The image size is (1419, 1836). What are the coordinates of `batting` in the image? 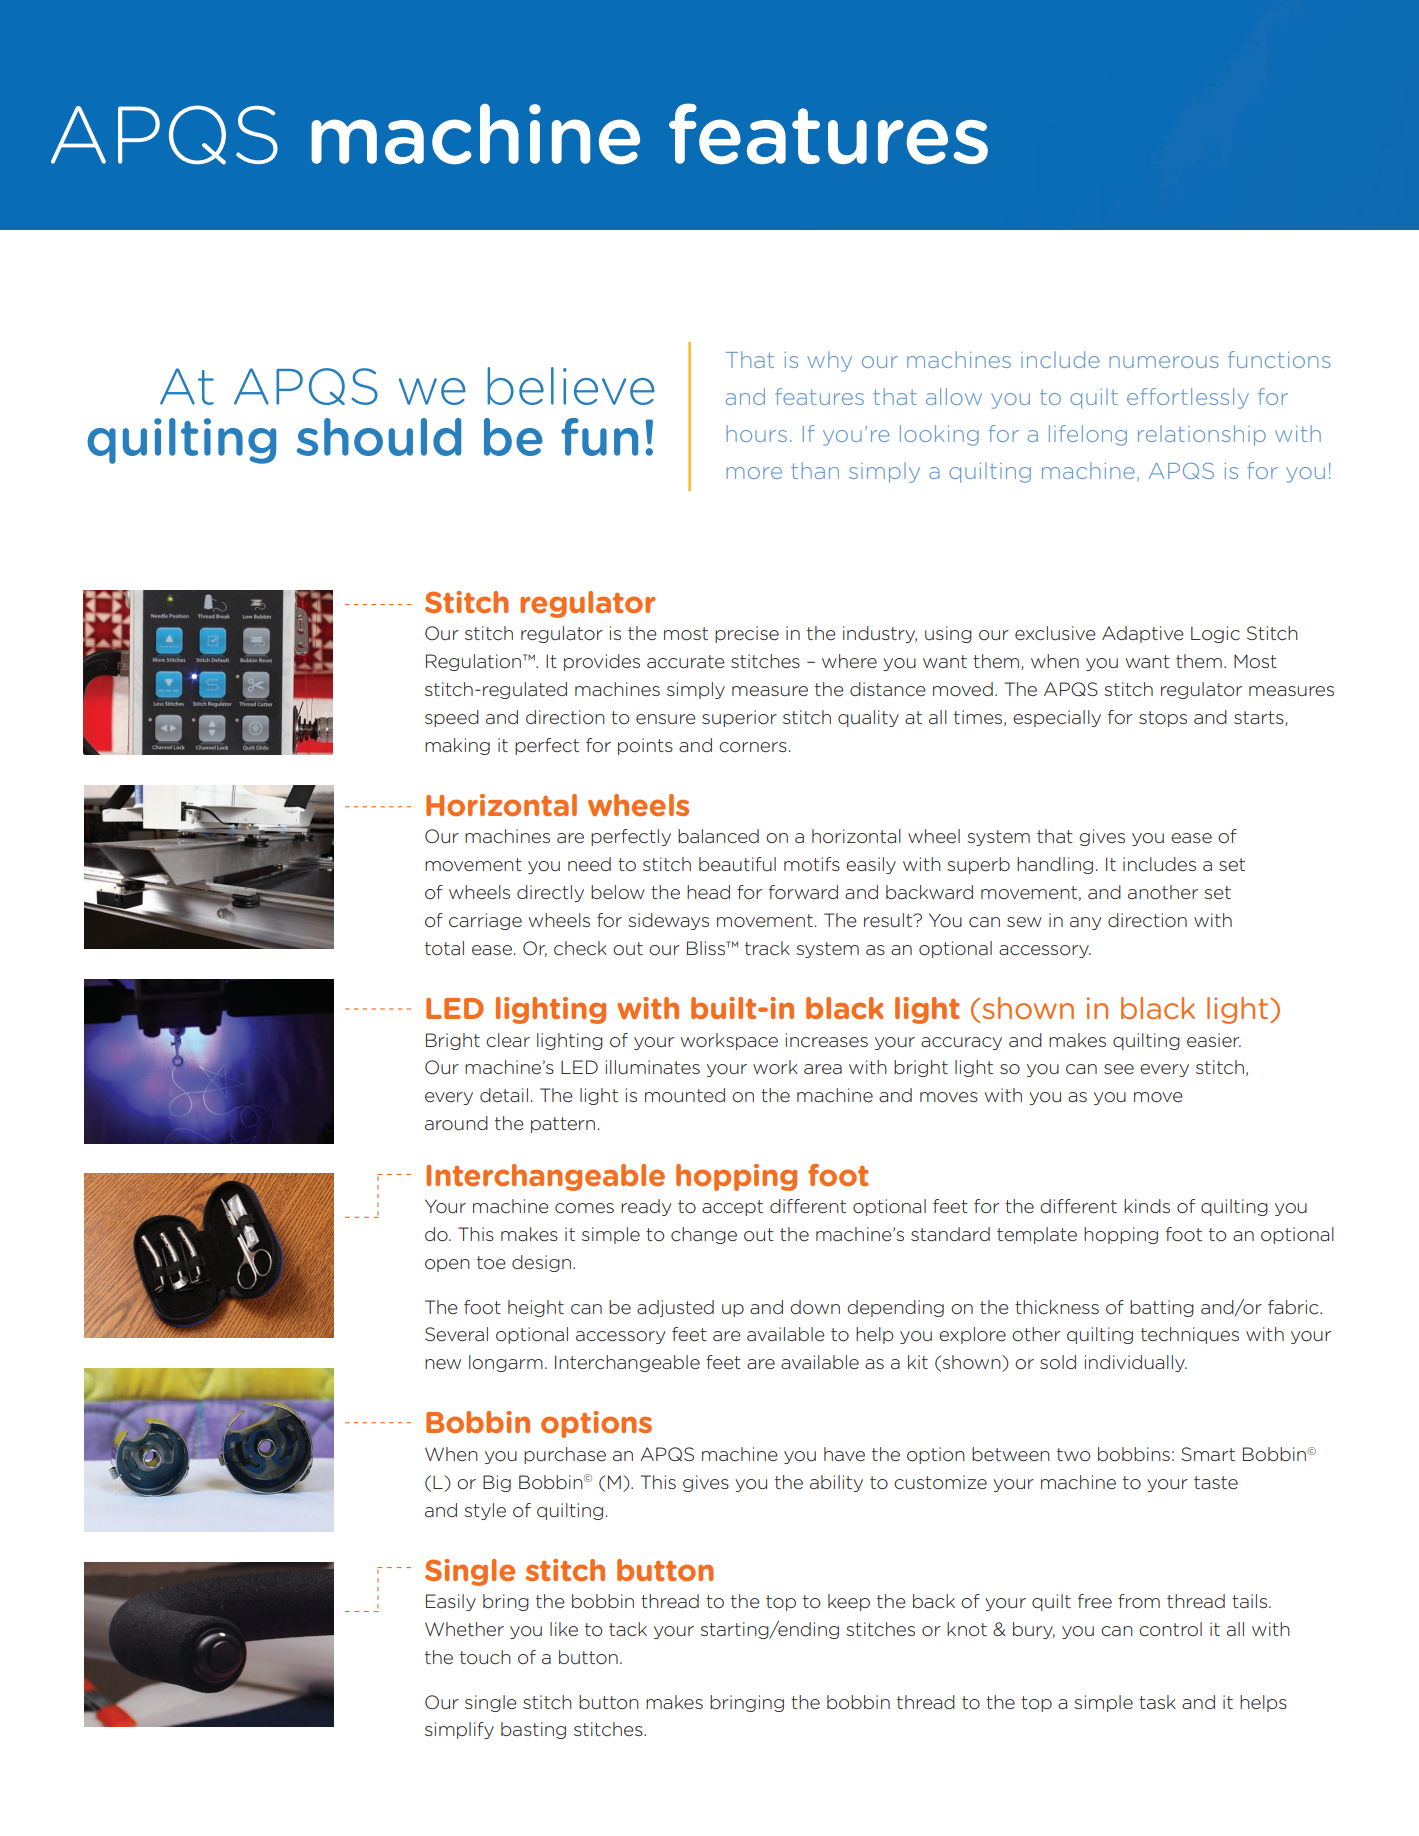 It's located at (1162, 1308).
